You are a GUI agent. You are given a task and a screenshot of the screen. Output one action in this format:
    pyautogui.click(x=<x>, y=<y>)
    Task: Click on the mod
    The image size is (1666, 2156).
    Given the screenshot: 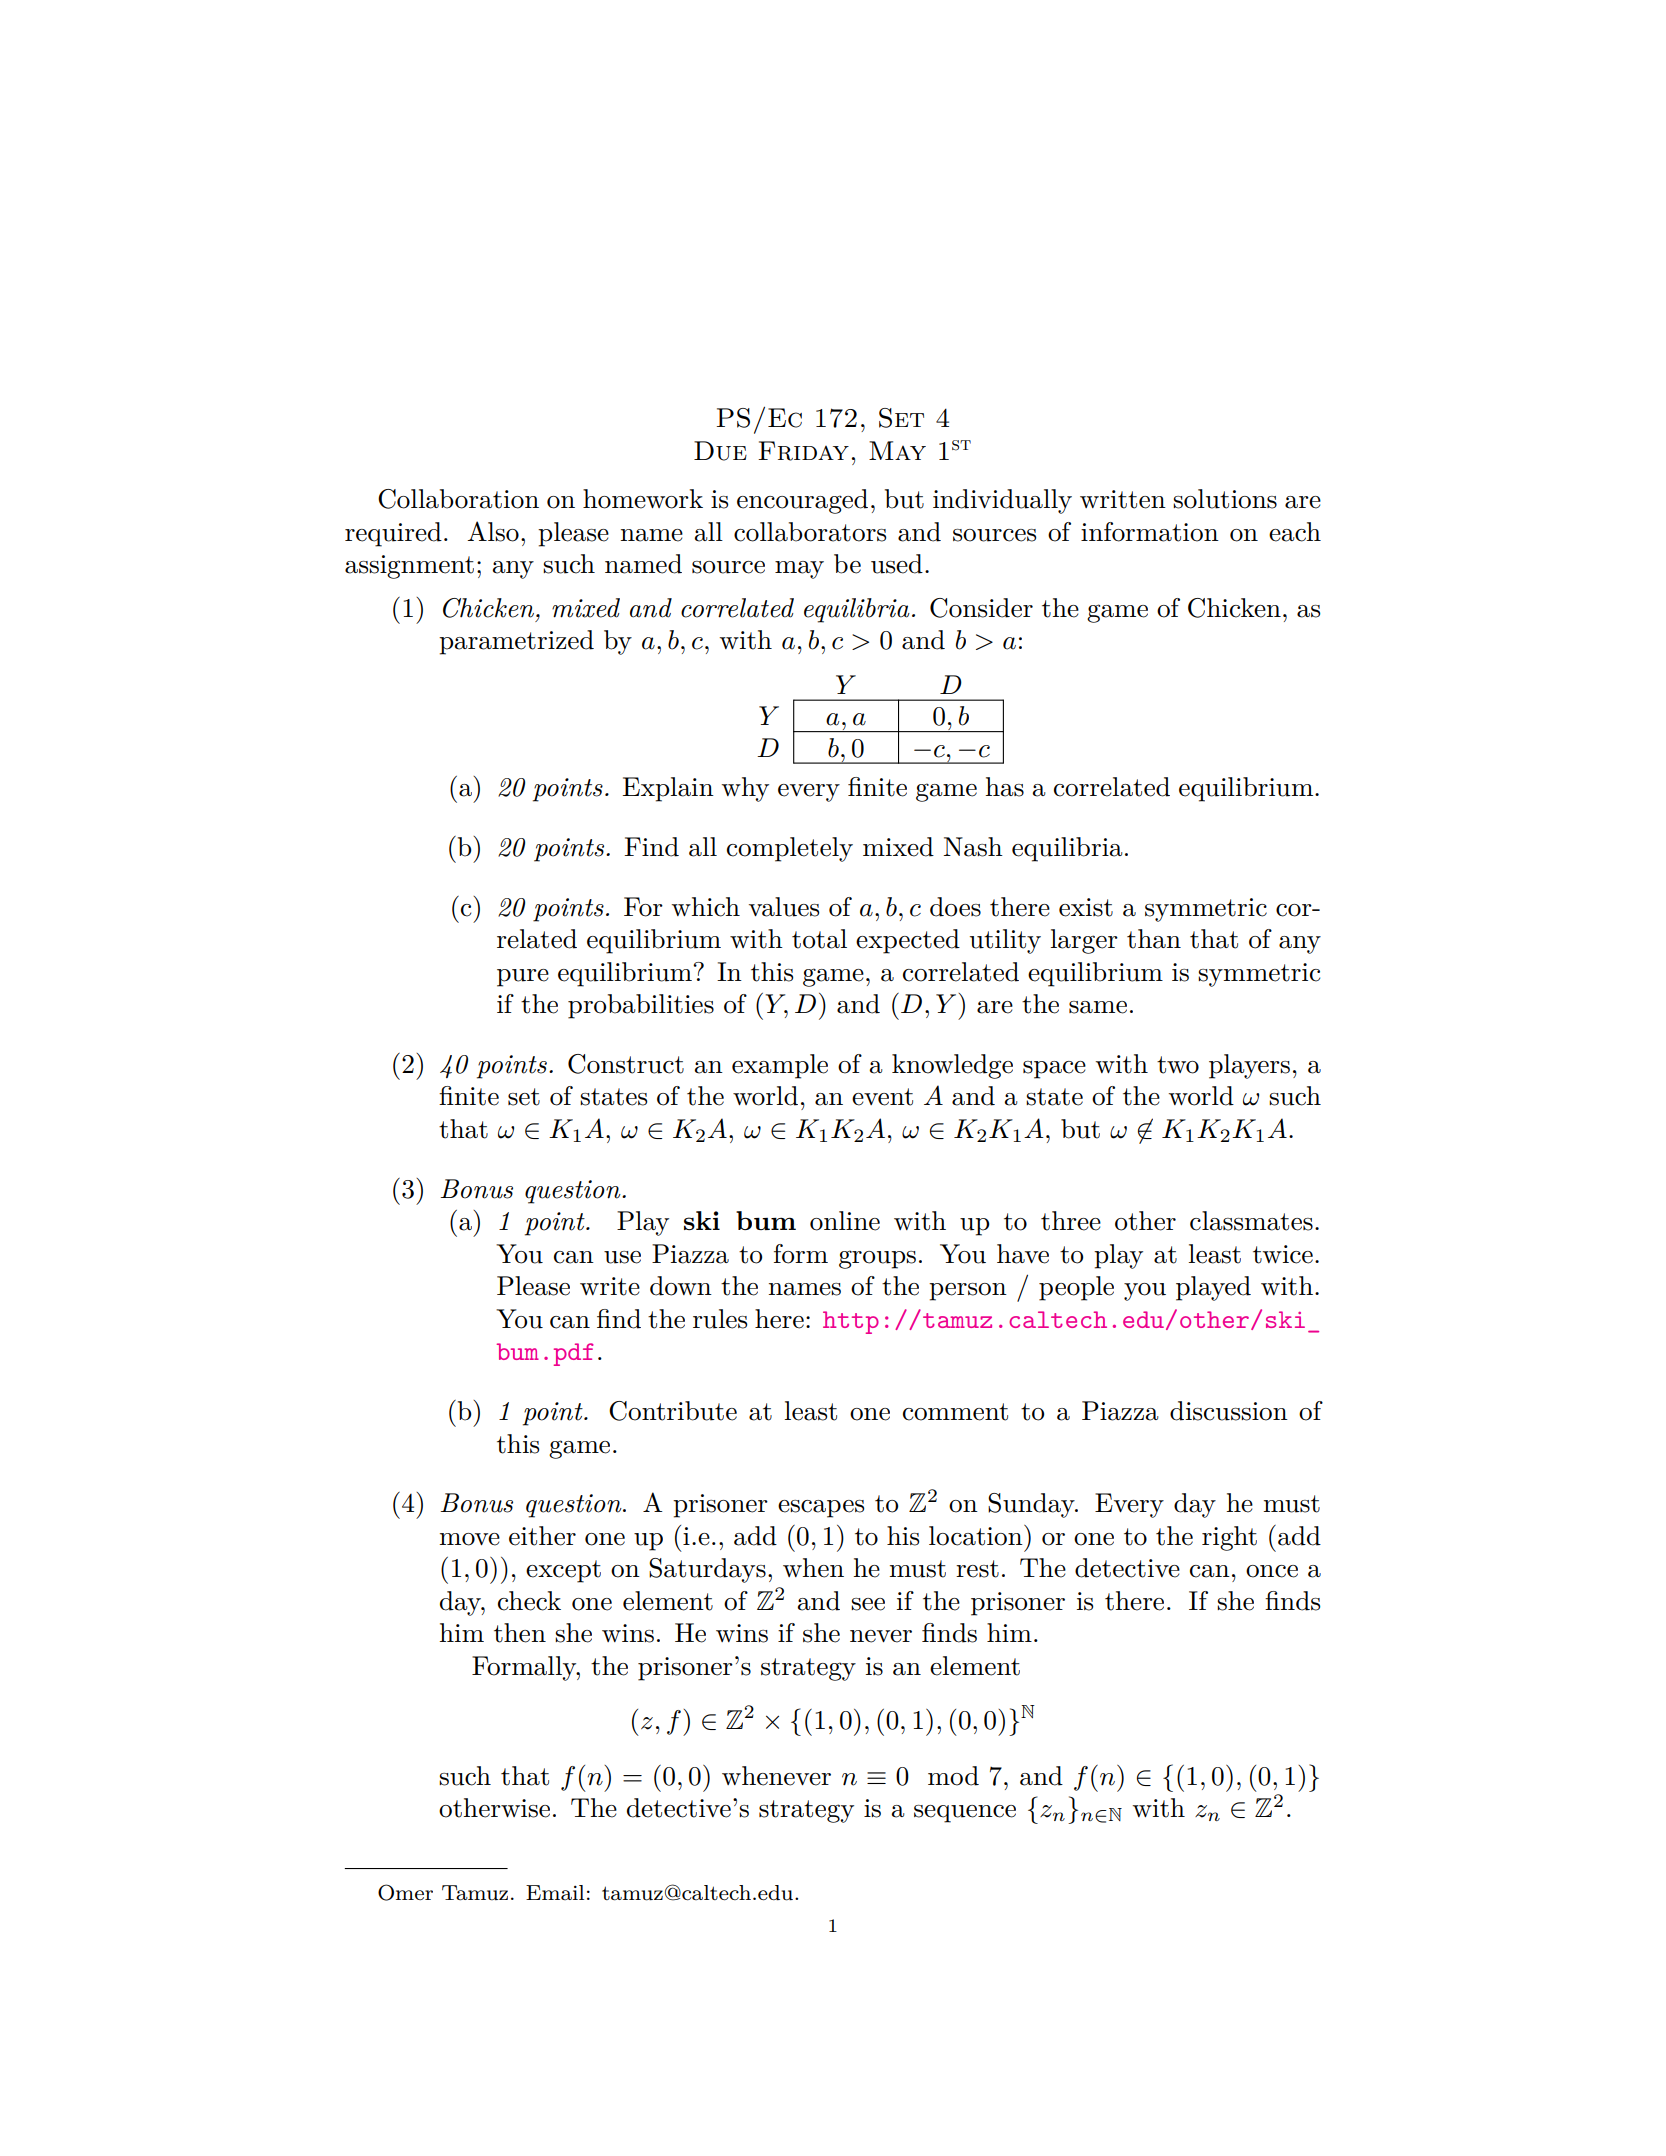 What is the action you would take?
    pyautogui.click(x=953, y=1776)
